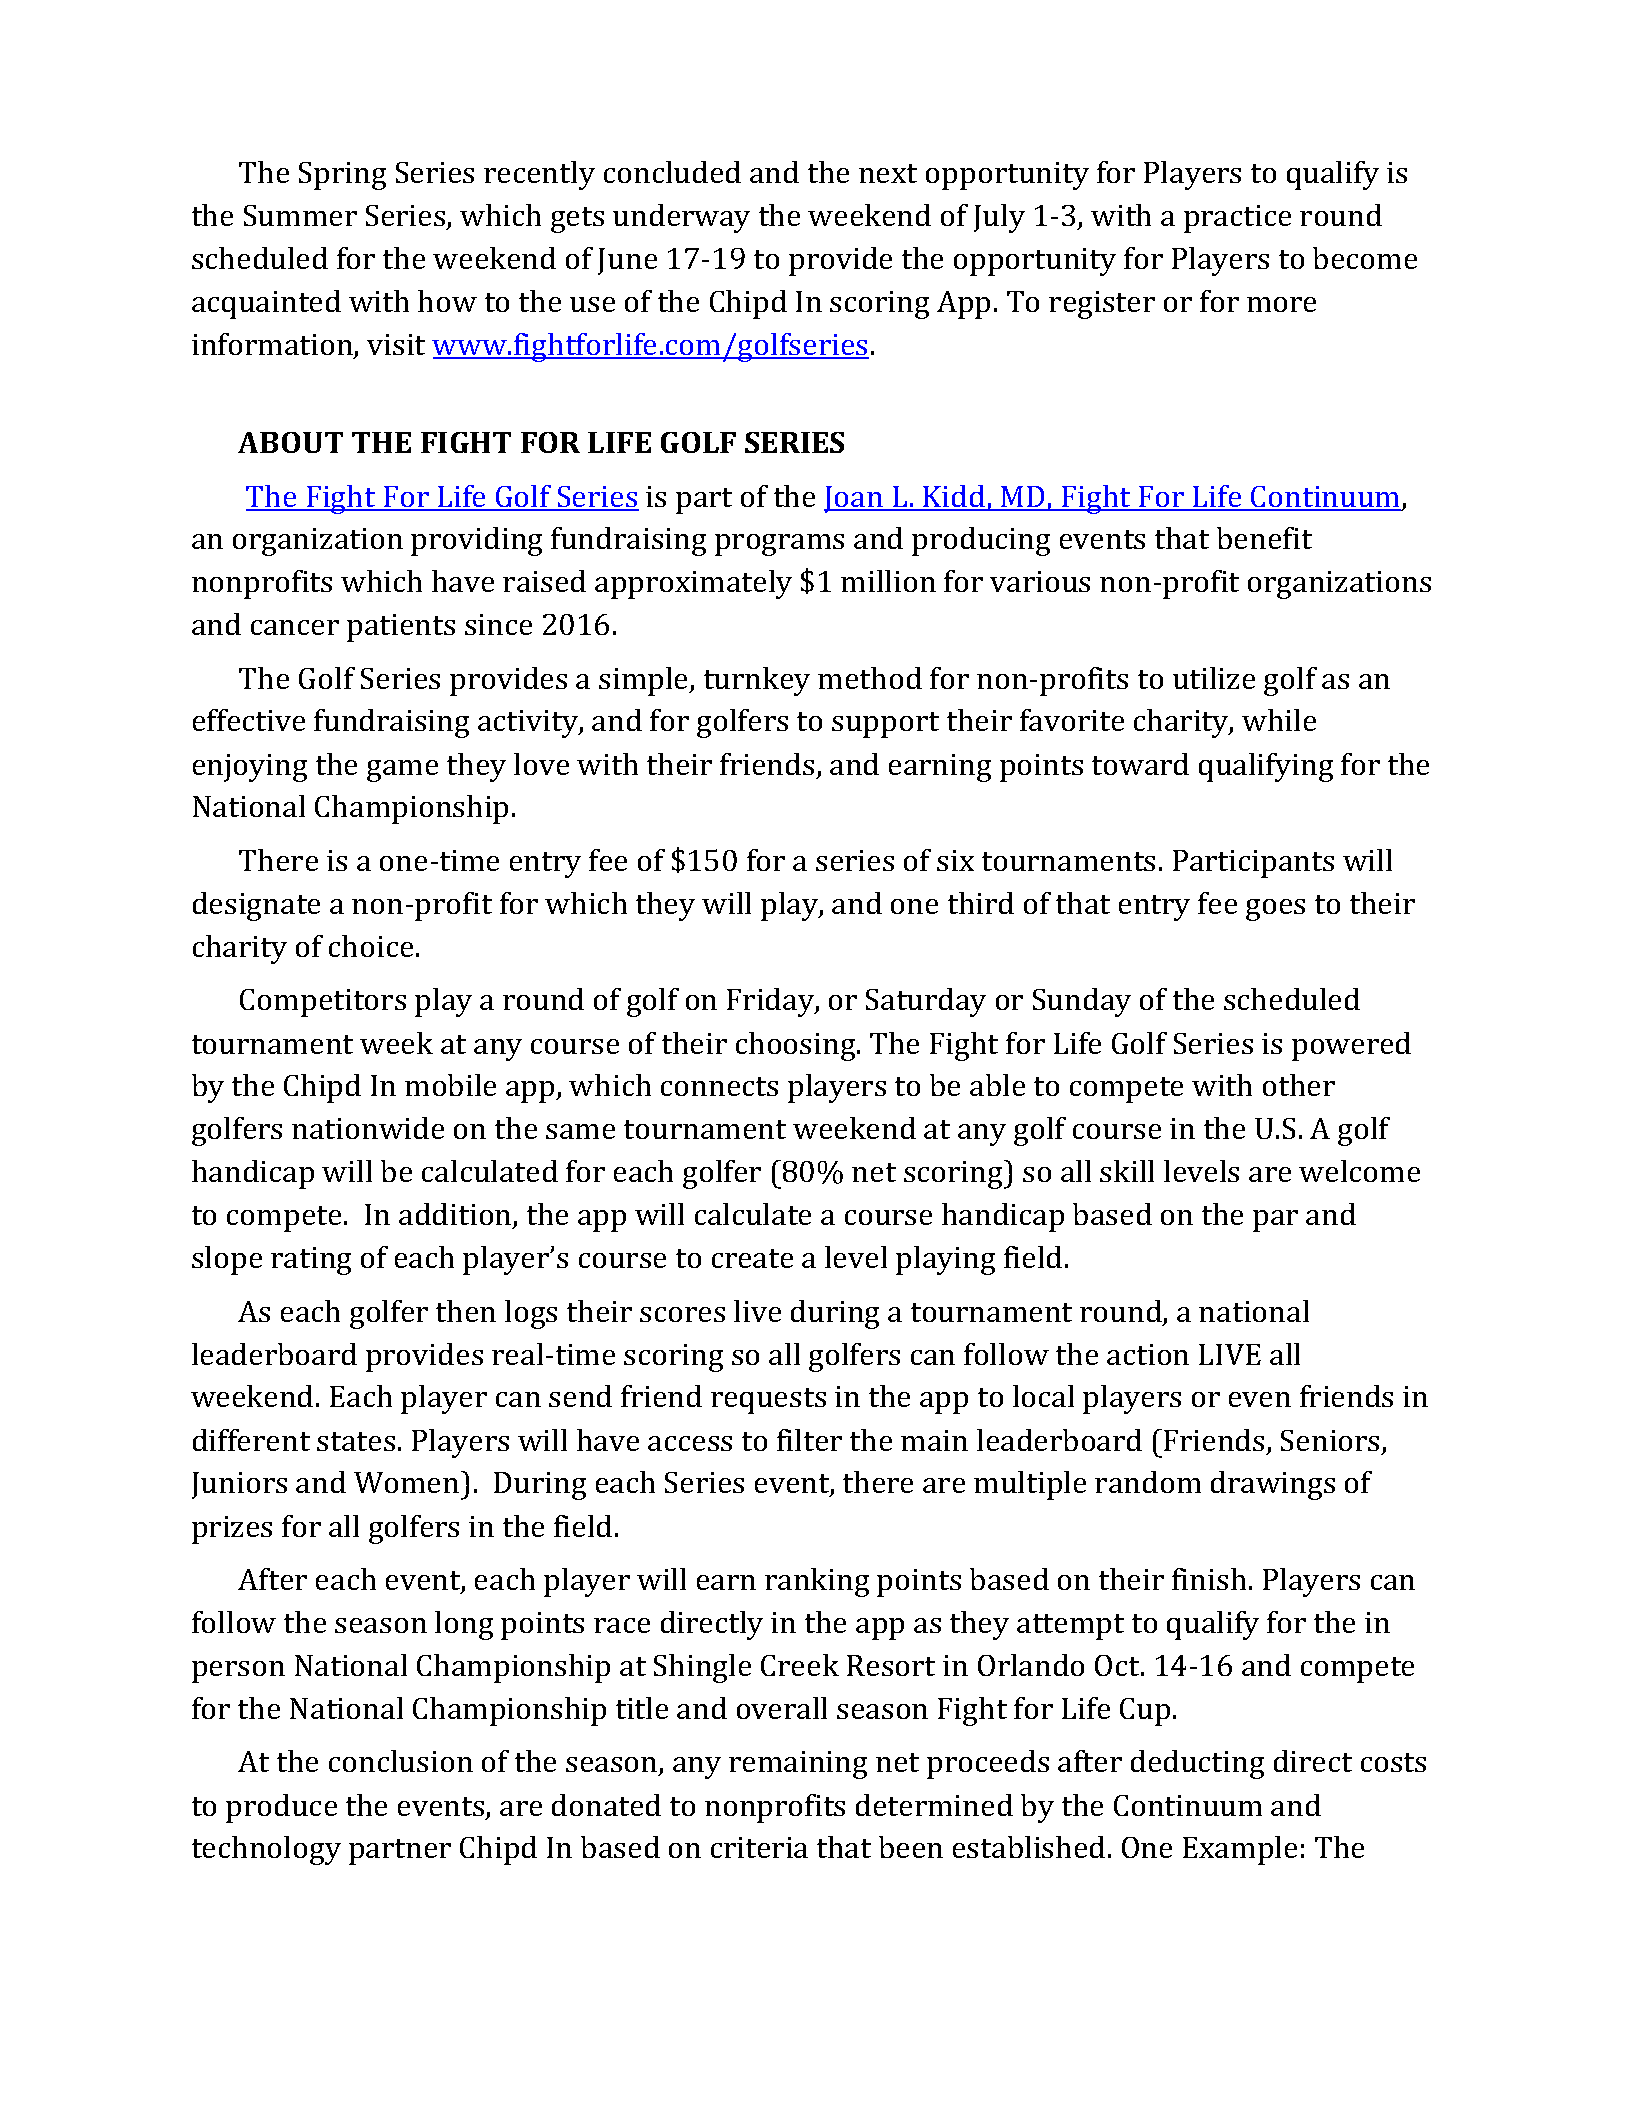 The width and height of the screenshot is (1625, 2102). I want to click on Competitors, so click(323, 1003).
